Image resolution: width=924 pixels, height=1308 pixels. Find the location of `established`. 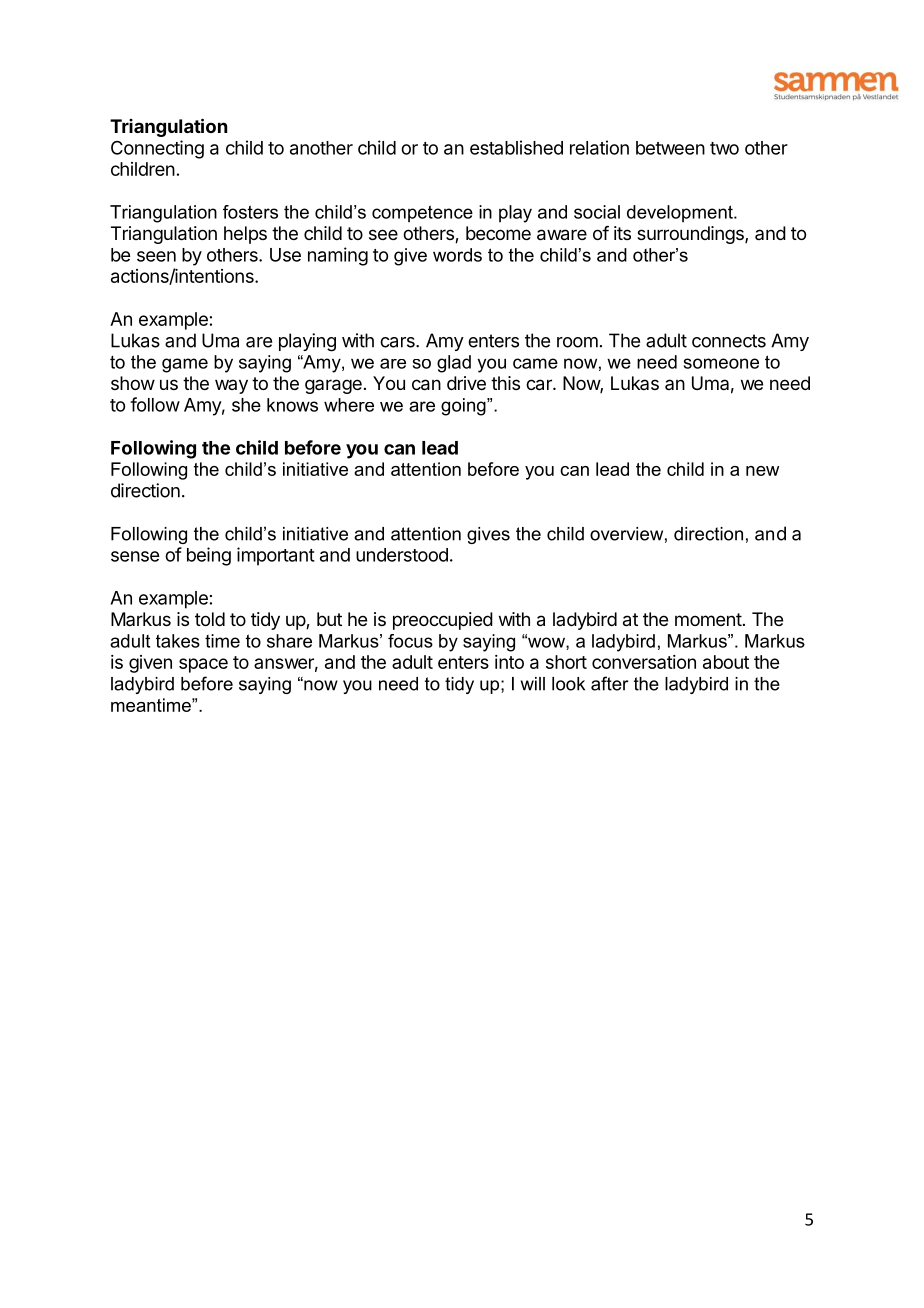

established is located at coordinates (516, 147).
